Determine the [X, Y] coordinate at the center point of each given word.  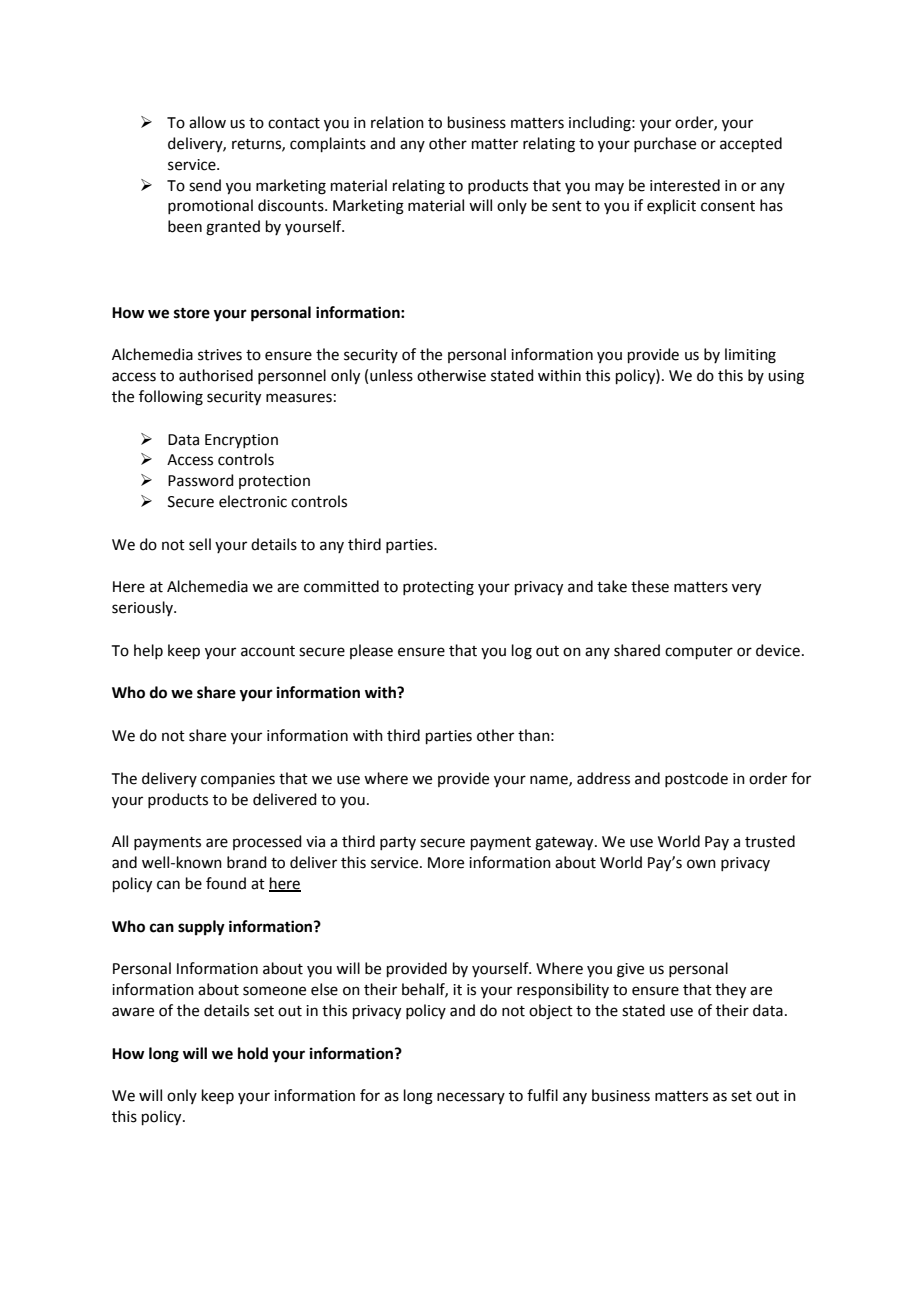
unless [391, 375]
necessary [471, 1098]
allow [207, 122]
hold [253, 1053]
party [398, 843]
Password [201, 480]
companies [238, 780]
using [786, 377]
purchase [665, 144]
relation [397, 122]
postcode [696, 779]
